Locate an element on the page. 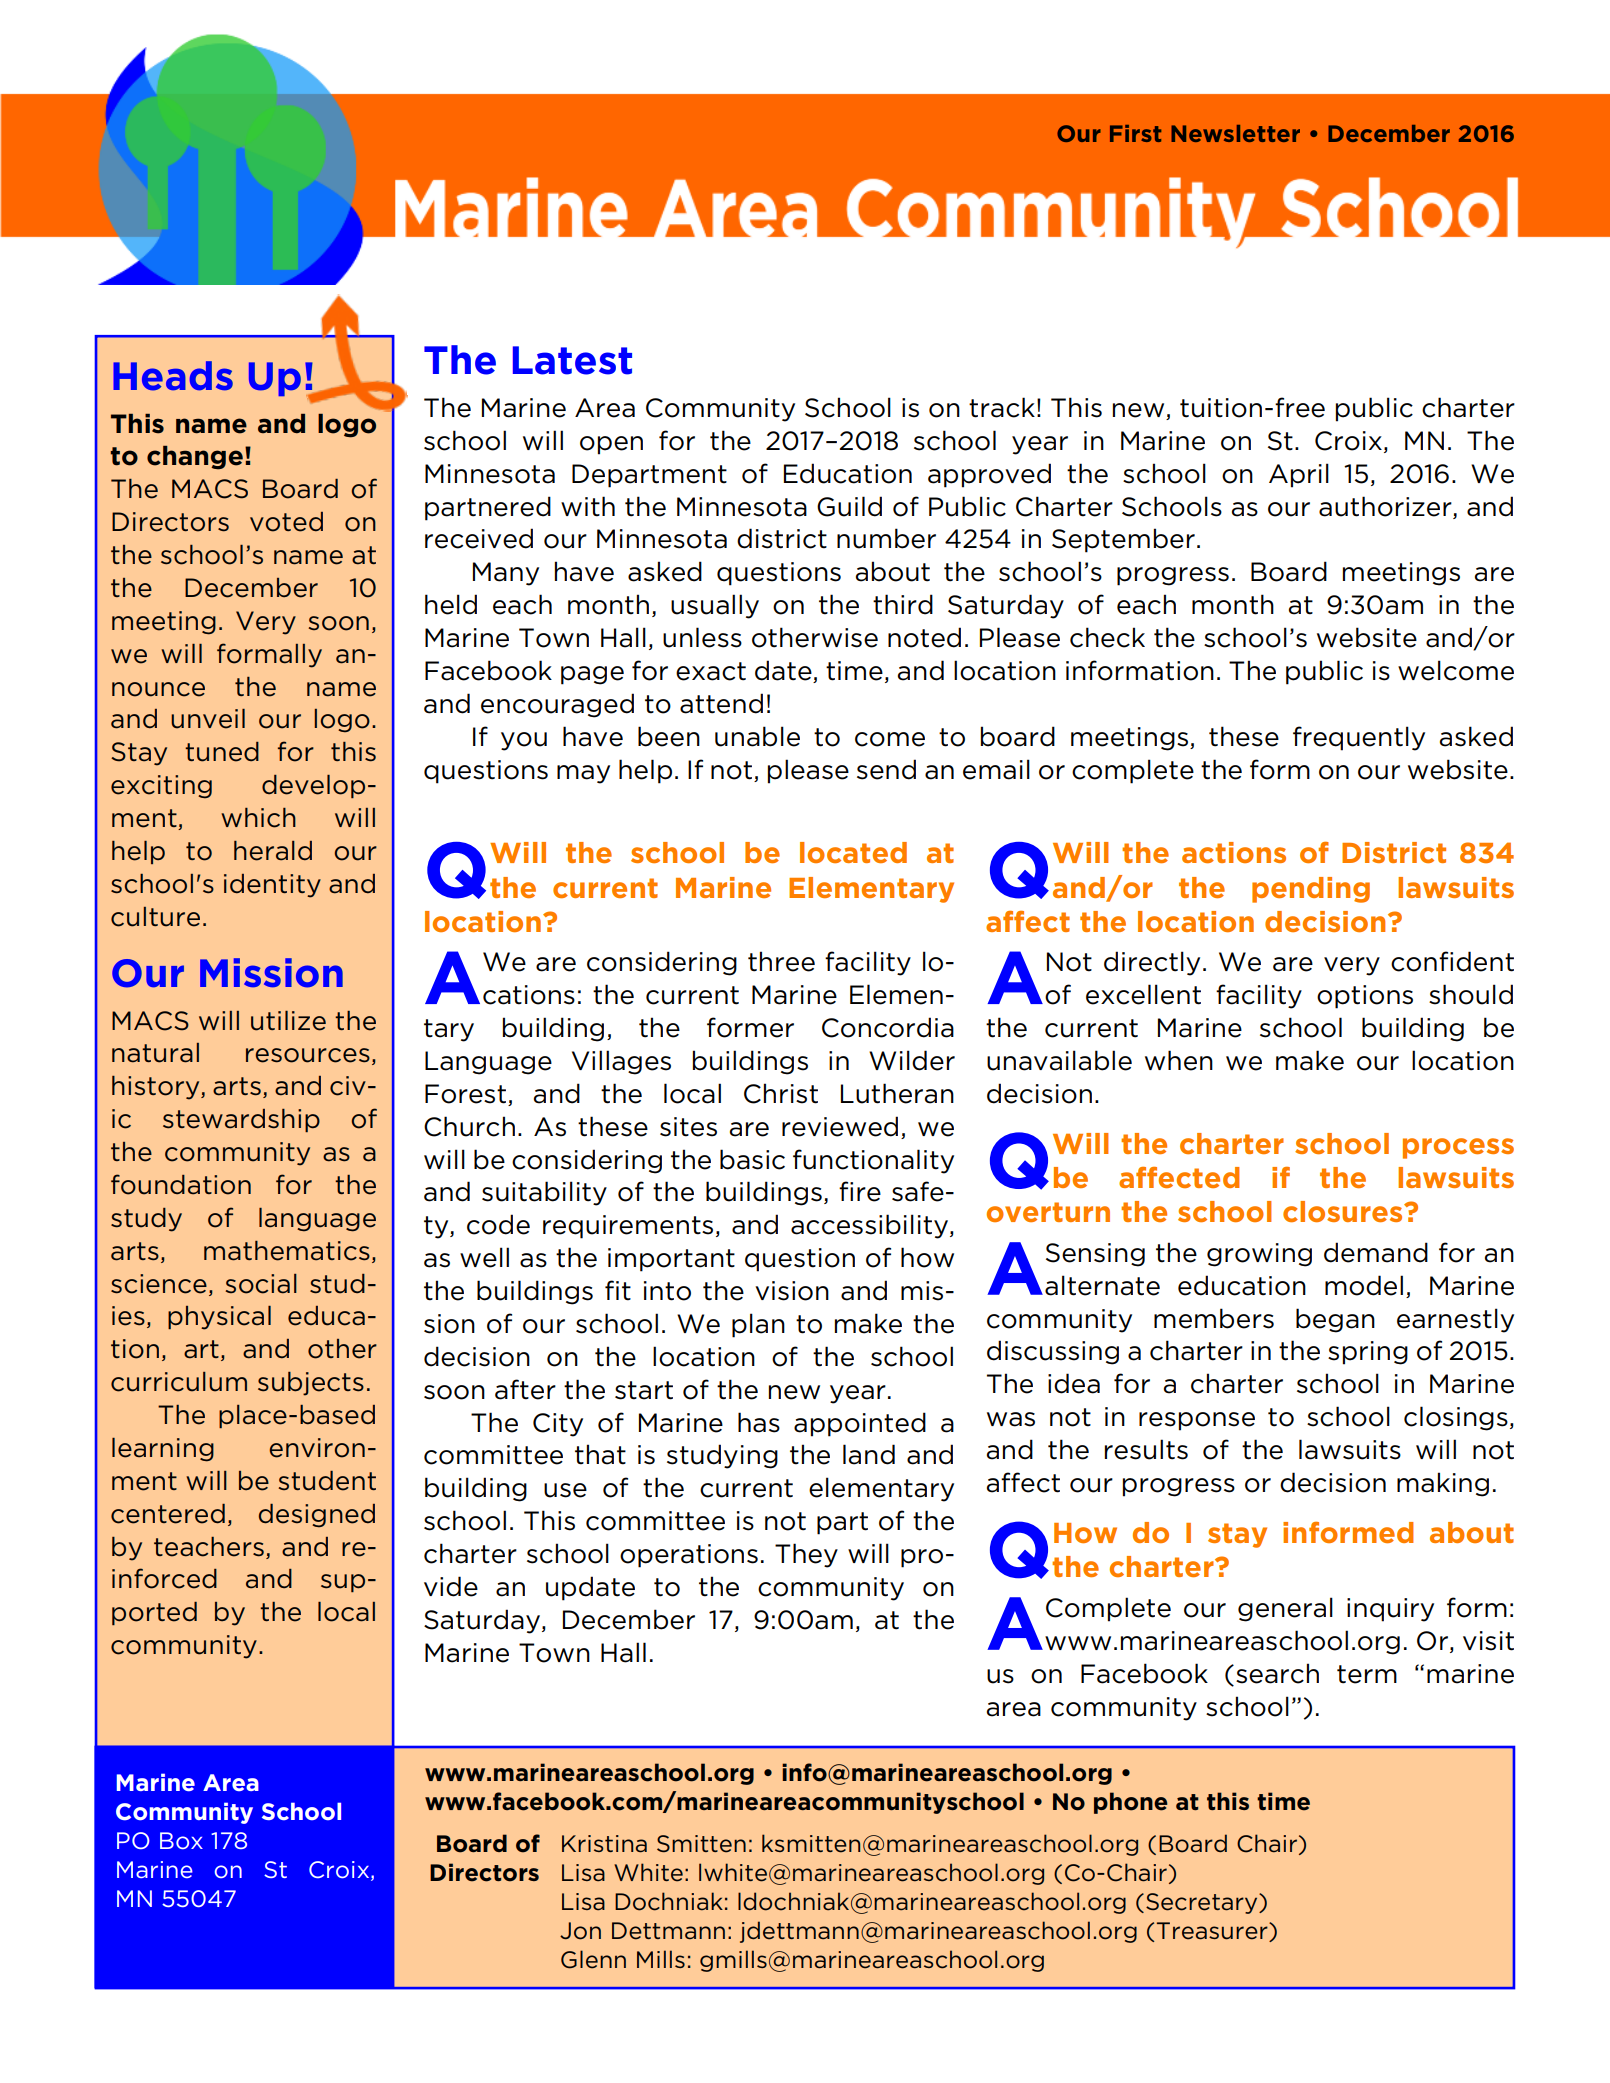  designed is located at coordinates (317, 1516).
